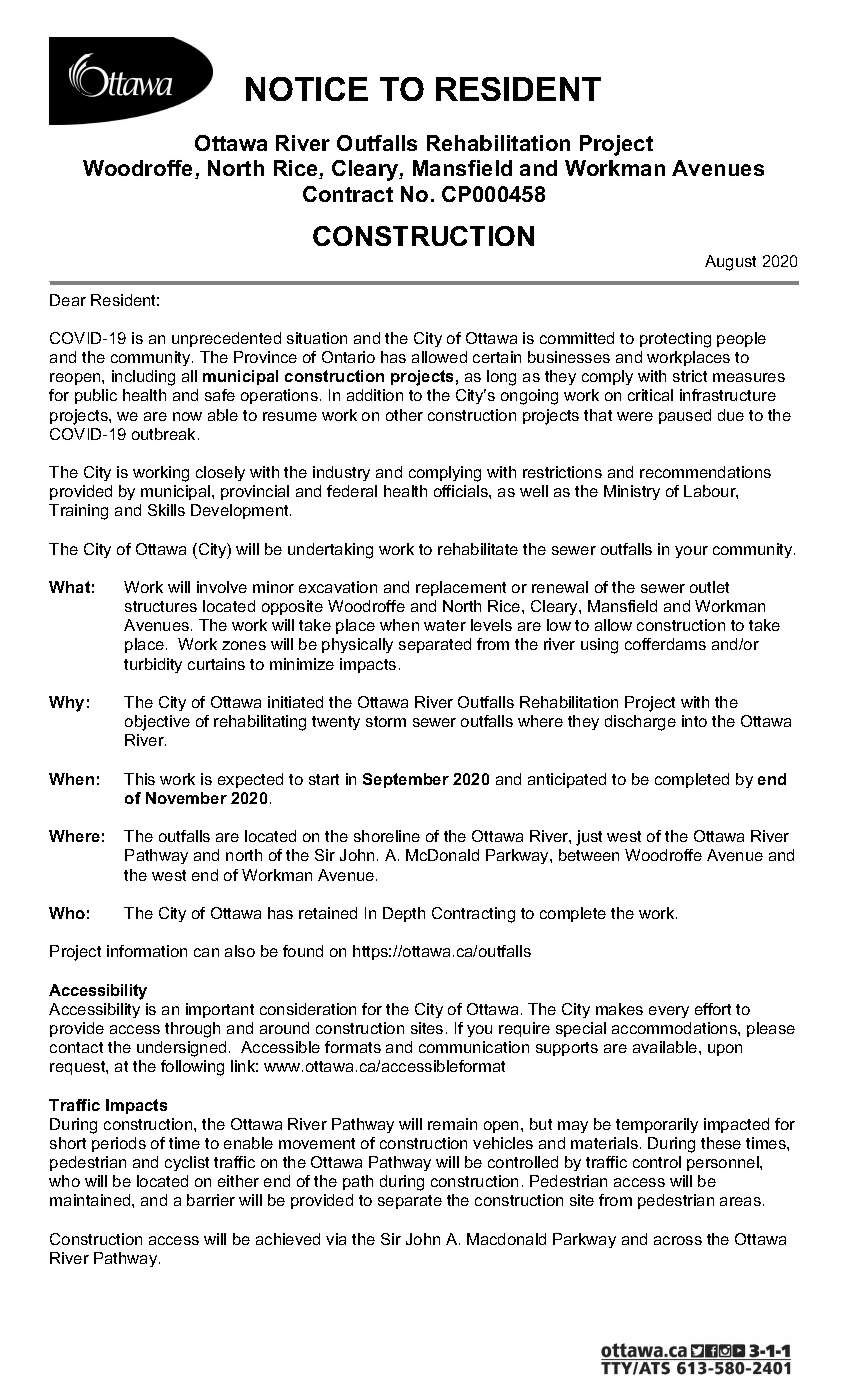 This document has width=849, height=1400. What do you see at coordinates (462, 491) in the document?
I see `officials` at bounding box center [462, 491].
